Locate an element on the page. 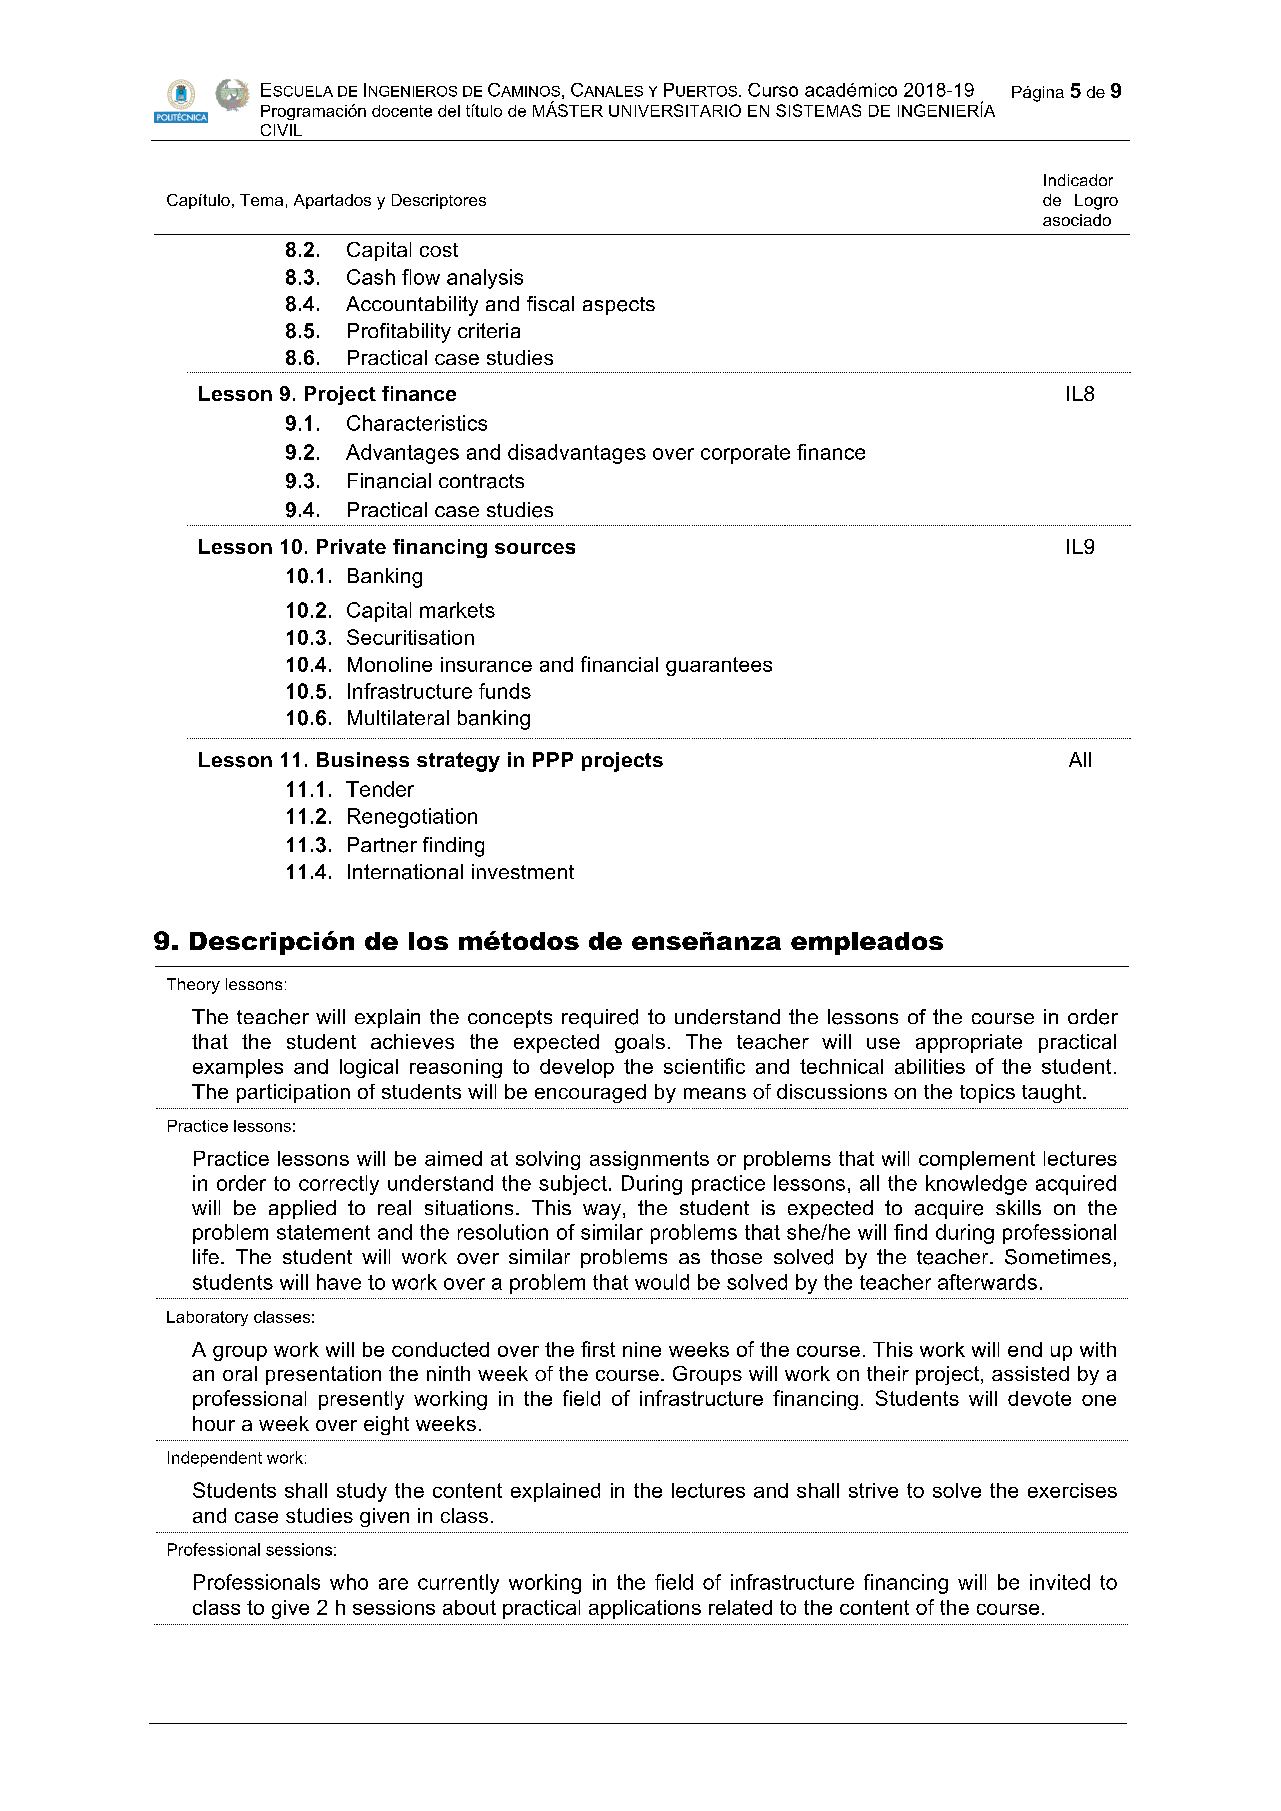  corporate is located at coordinates (745, 454).
